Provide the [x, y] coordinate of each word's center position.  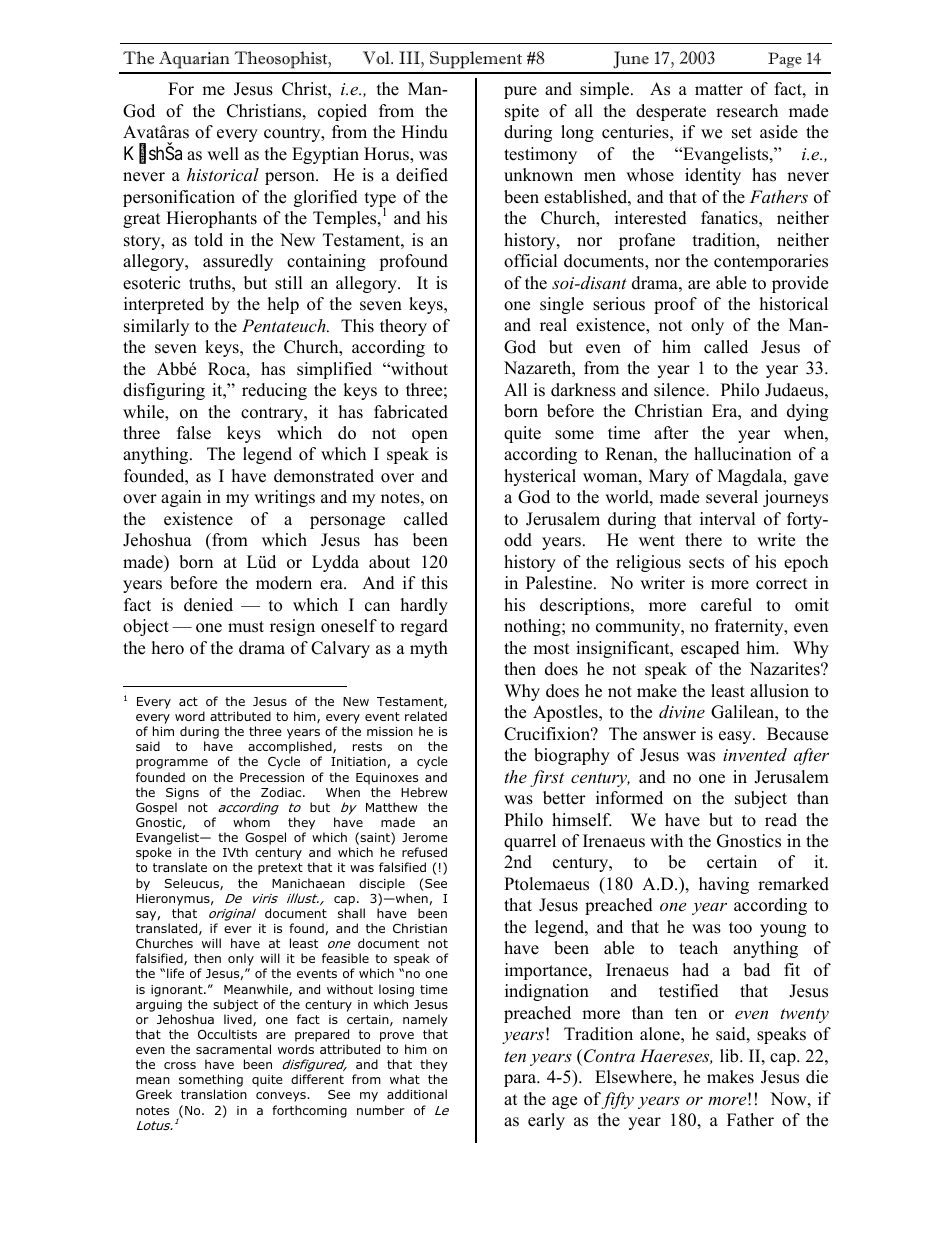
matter [719, 90]
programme [172, 764]
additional [417, 1094]
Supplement [476, 60]
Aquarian [194, 60]
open [430, 436]
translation [214, 1094]
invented [755, 754]
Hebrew [424, 792]
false [194, 433]
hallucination [742, 454]
